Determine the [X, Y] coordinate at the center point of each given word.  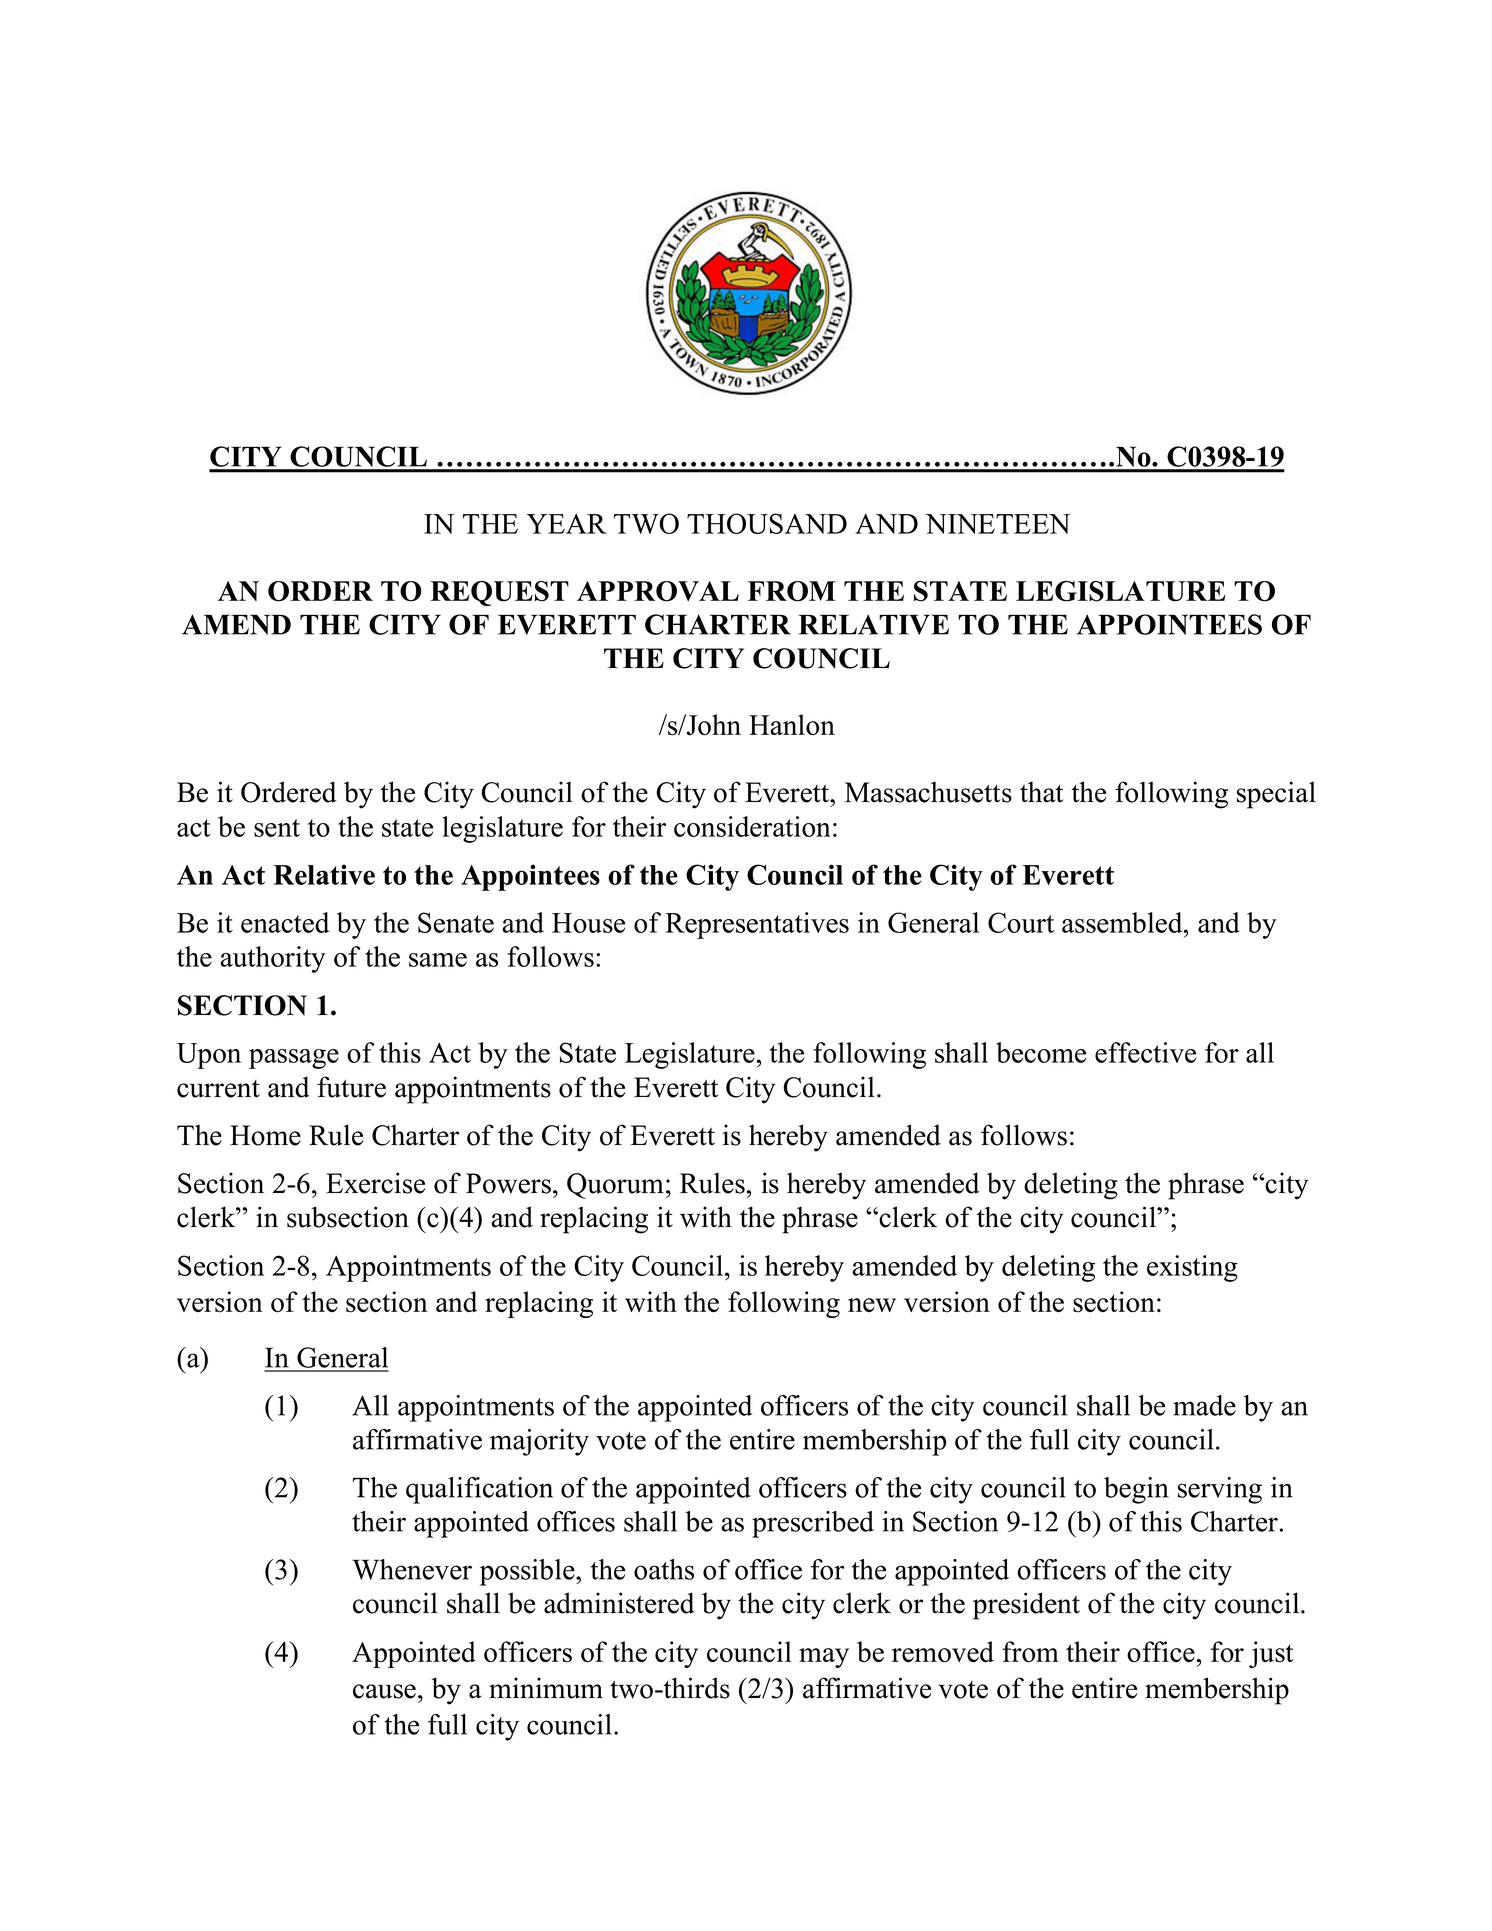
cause [384, 1691]
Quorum [615, 1186]
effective [1145, 1052]
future [351, 1087]
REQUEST [499, 593]
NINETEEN [998, 524]
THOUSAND [767, 523]
